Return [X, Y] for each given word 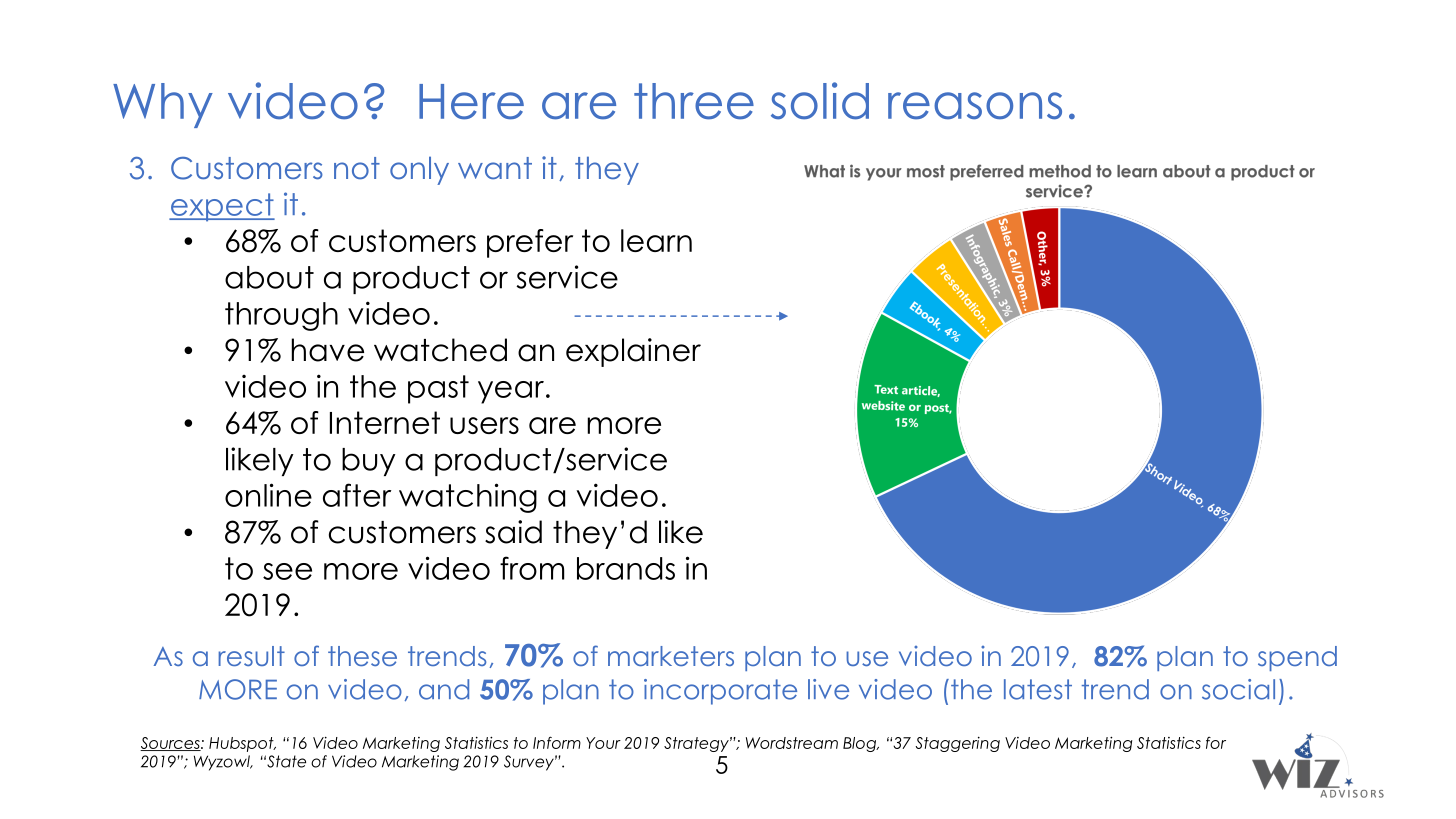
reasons [975, 106]
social [1238, 689]
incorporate [720, 692]
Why [163, 105]
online [268, 495]
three [694, 101]
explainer [633, 352]
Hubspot [242, 744]
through [281, 316]
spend [1297, 658]
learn [656, 240]
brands [626, 568]
